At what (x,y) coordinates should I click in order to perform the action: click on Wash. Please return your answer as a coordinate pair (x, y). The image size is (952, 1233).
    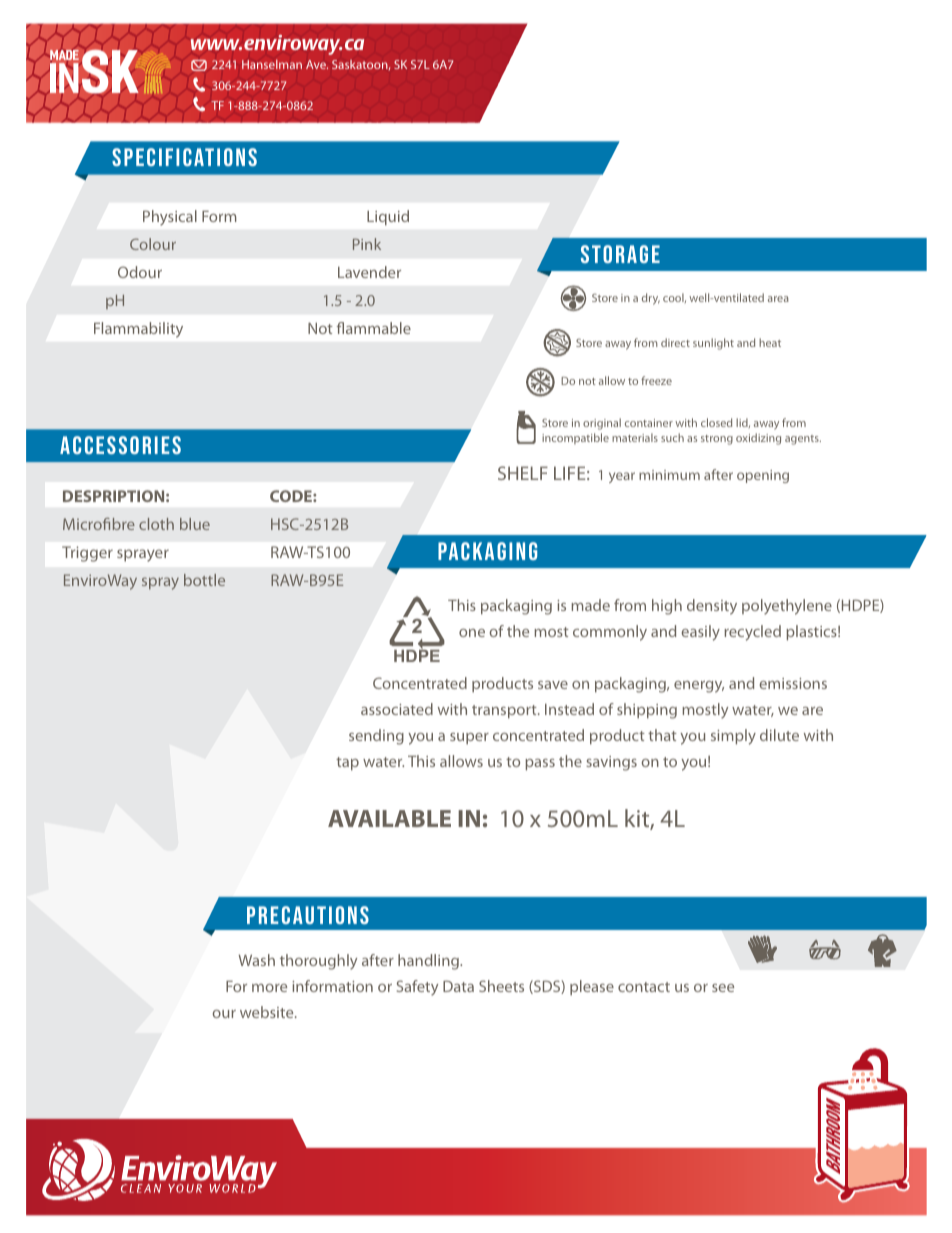
    Looking at the image, I should click on (256, 960).
